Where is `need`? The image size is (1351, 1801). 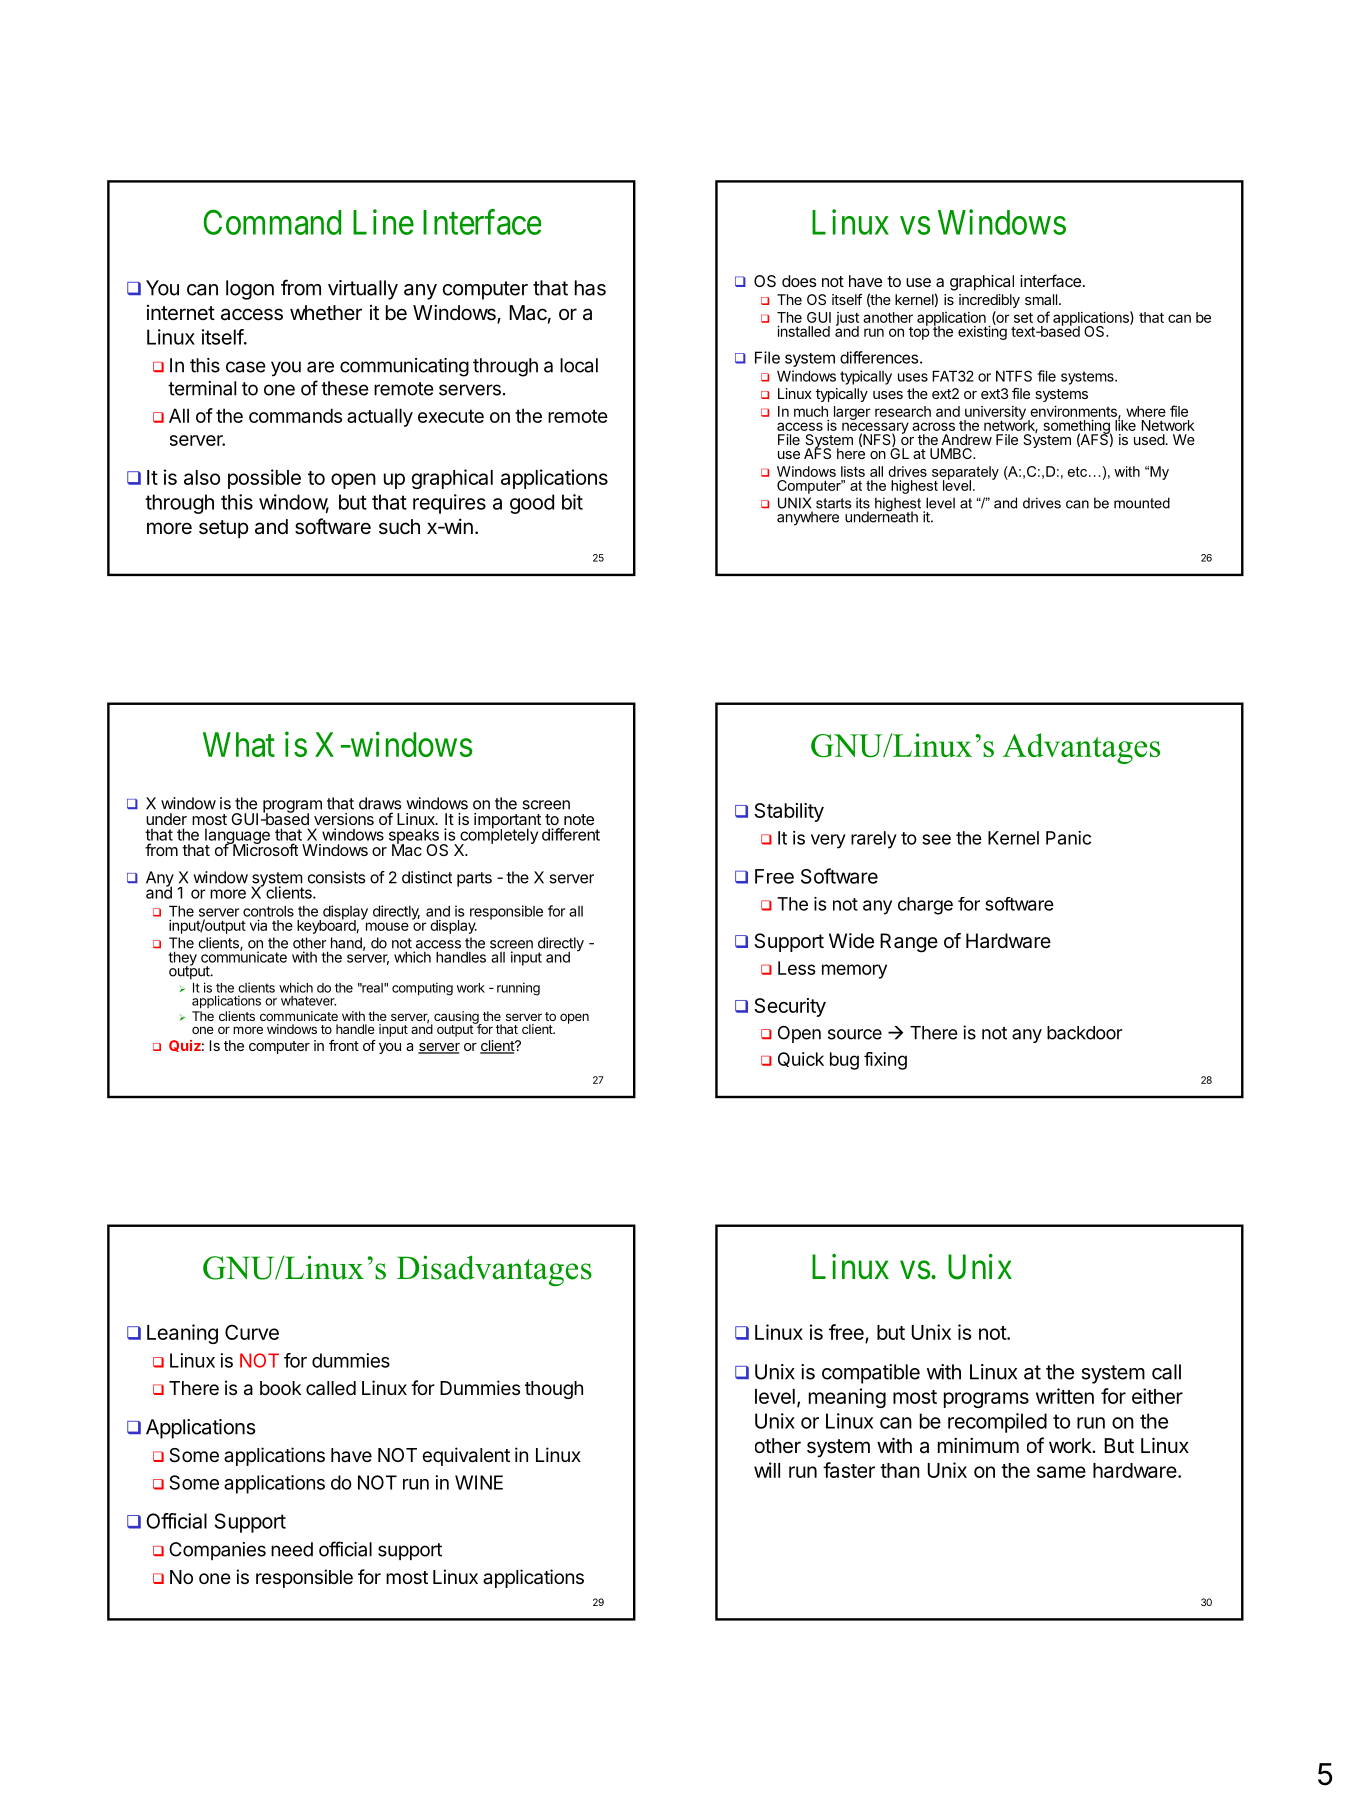
need is located at coordinates (292, 1549).
